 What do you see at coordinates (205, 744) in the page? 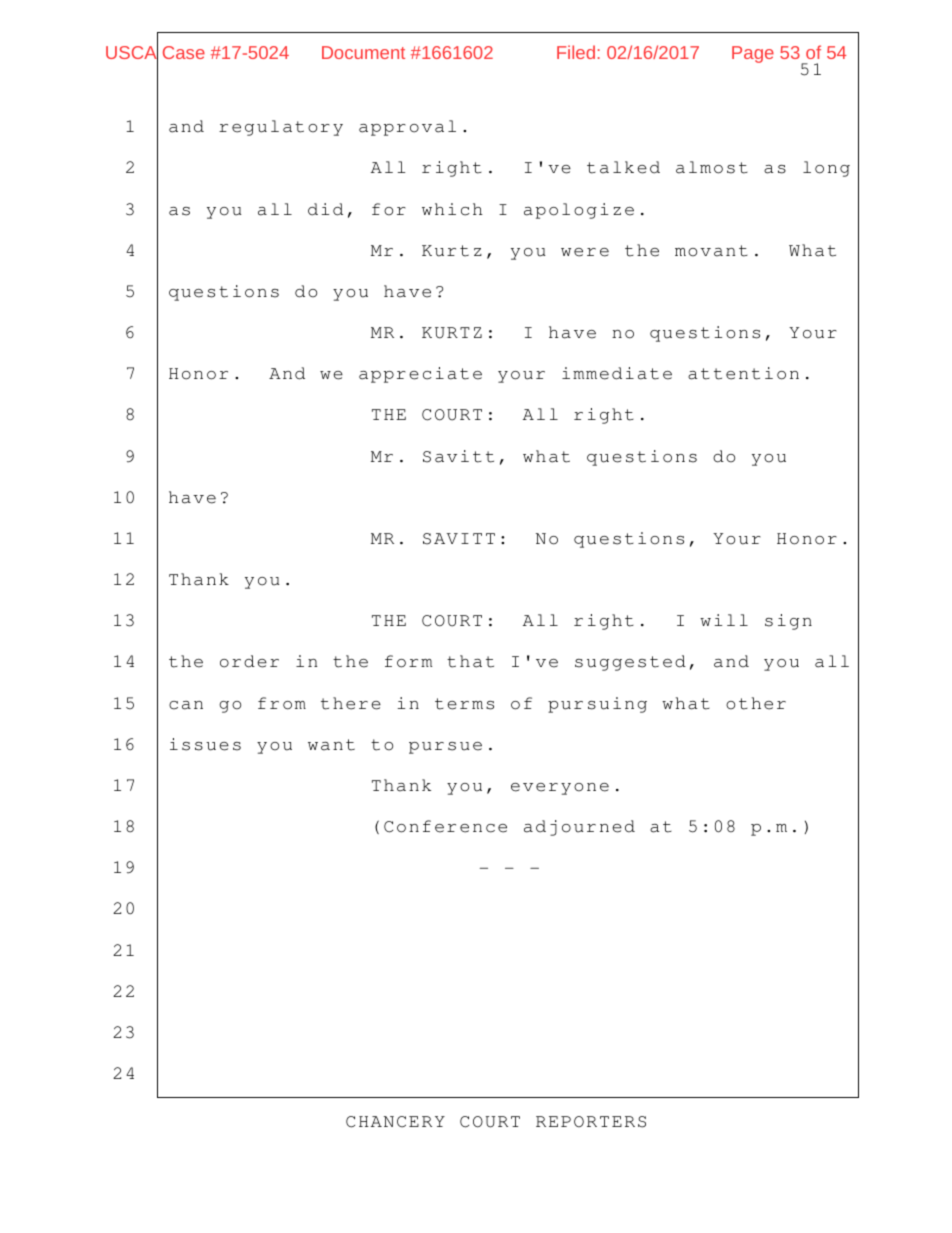
I see `issues` at bounding box center [205, 744].
